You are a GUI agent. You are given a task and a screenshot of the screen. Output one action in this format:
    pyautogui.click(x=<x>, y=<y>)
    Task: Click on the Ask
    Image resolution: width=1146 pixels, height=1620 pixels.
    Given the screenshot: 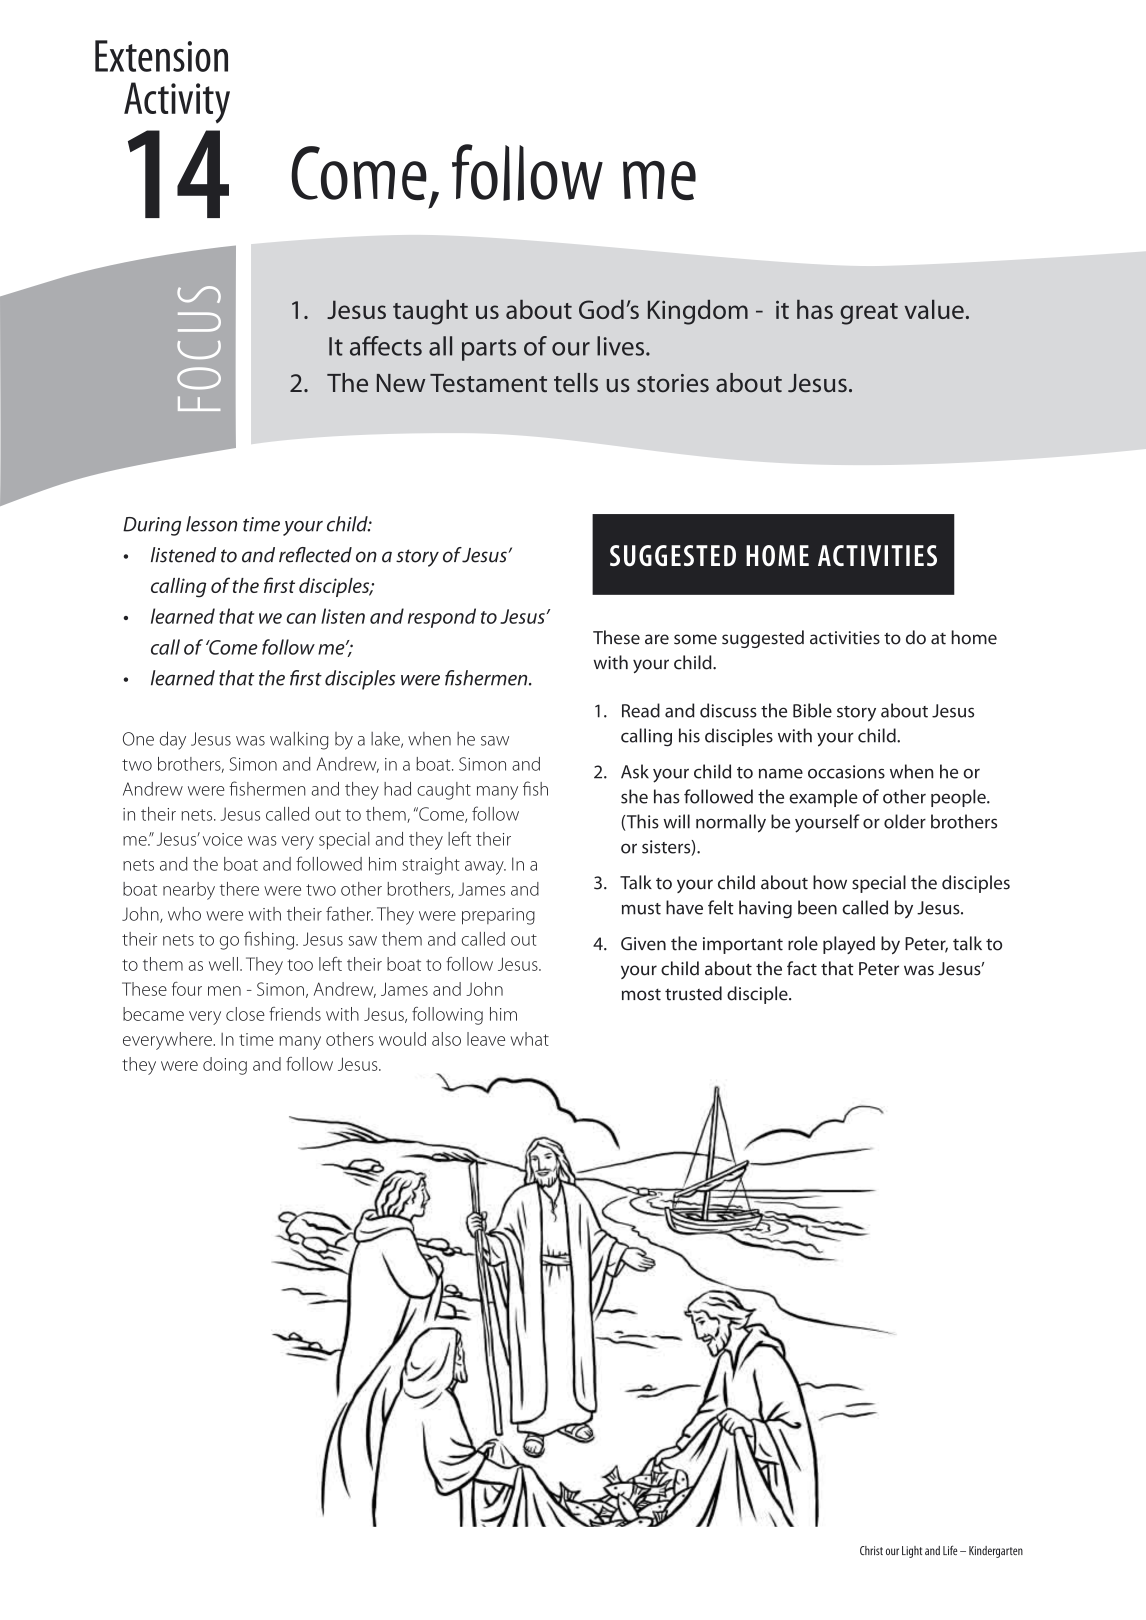 What is the action you would take?
    pyautogui.click(x=635, y=771)
